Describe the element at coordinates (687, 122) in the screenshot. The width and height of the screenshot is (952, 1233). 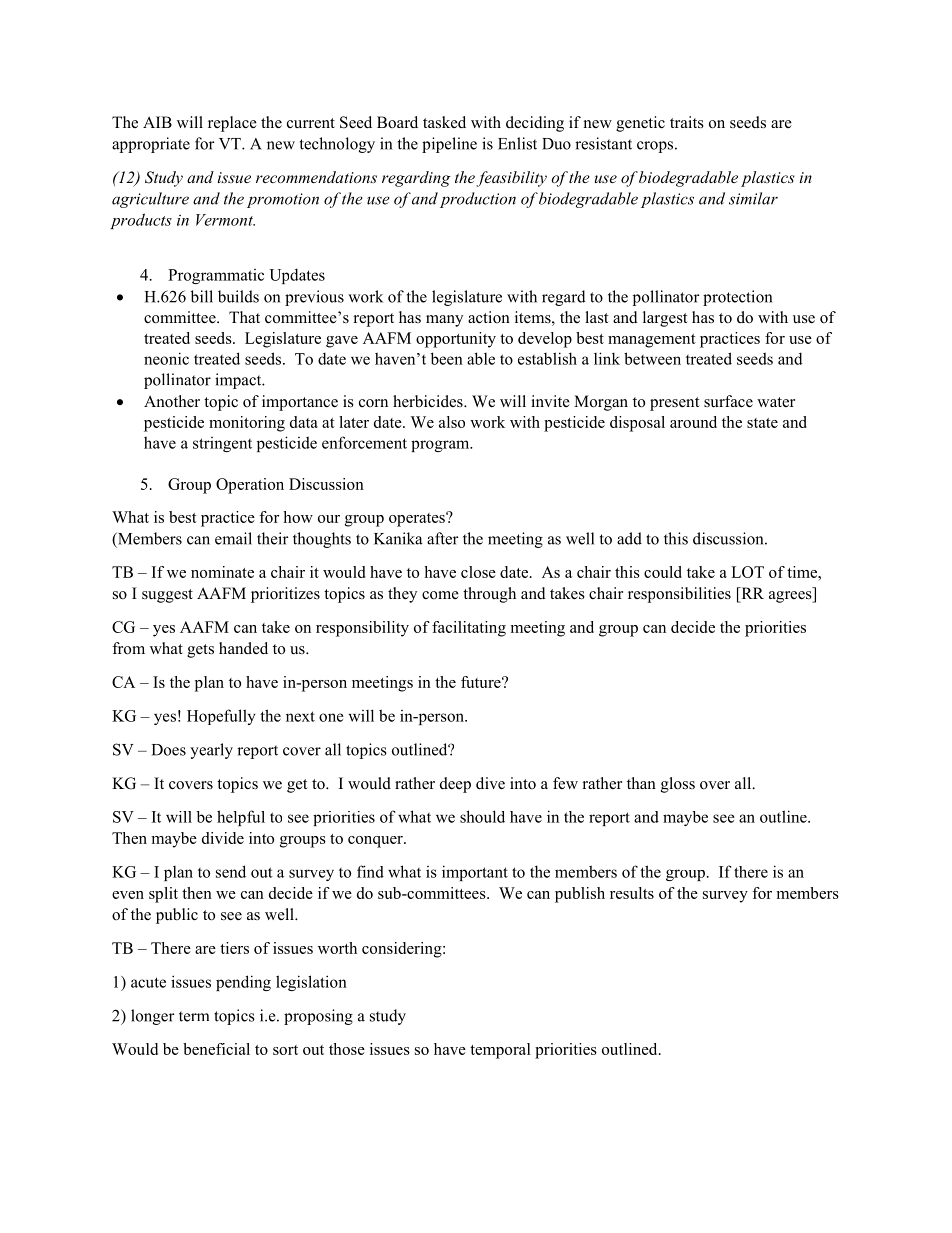
I see `traits` at that location.
